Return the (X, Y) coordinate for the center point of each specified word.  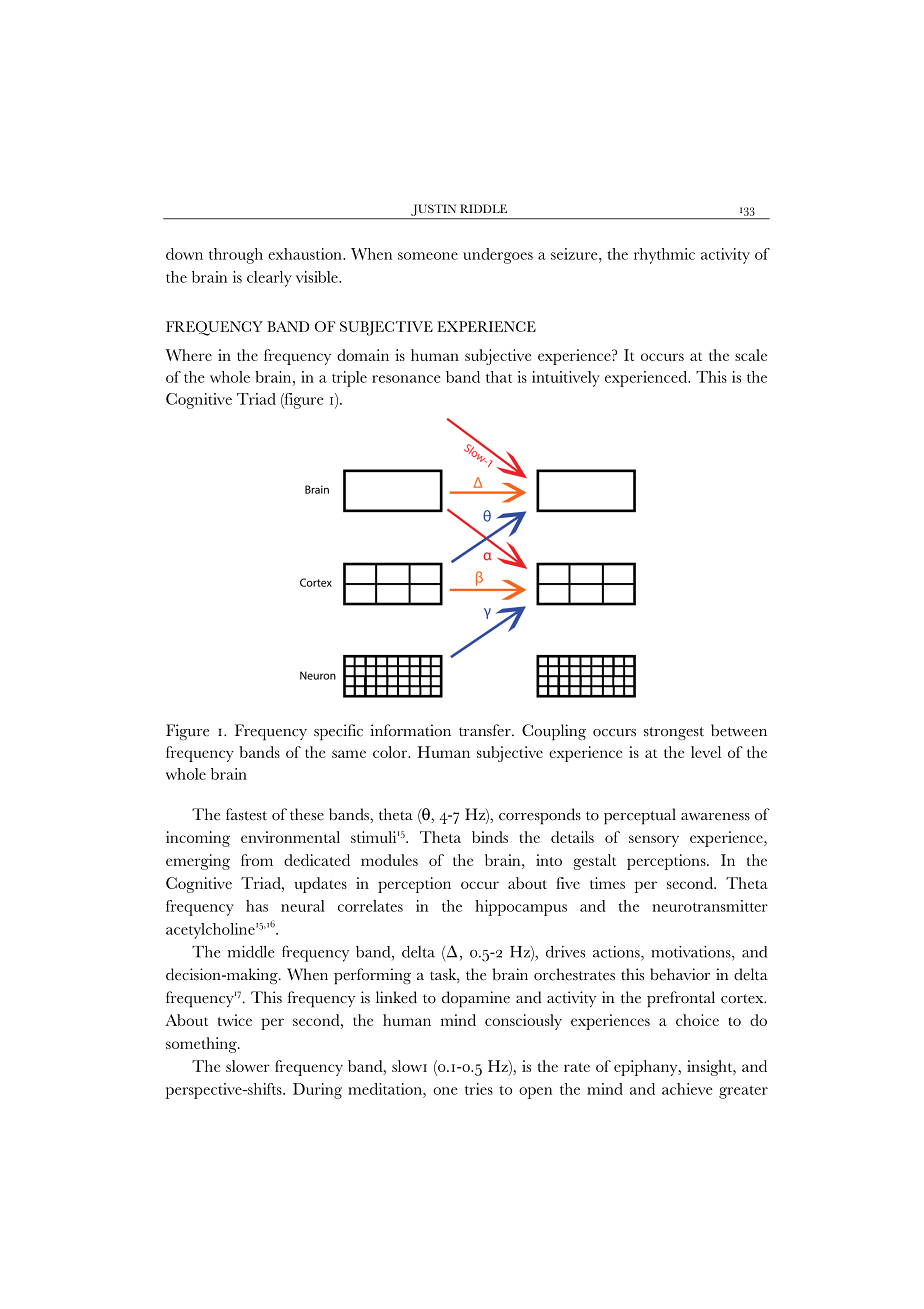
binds (490, 837)
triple (349, 379)
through (236, 256)
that (499, 377)
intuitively (566, 379)
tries (479, 1089)
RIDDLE (483, 208)
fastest (246, 814)
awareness (715, 817)
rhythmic (664, 256)
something (202, 1045)
